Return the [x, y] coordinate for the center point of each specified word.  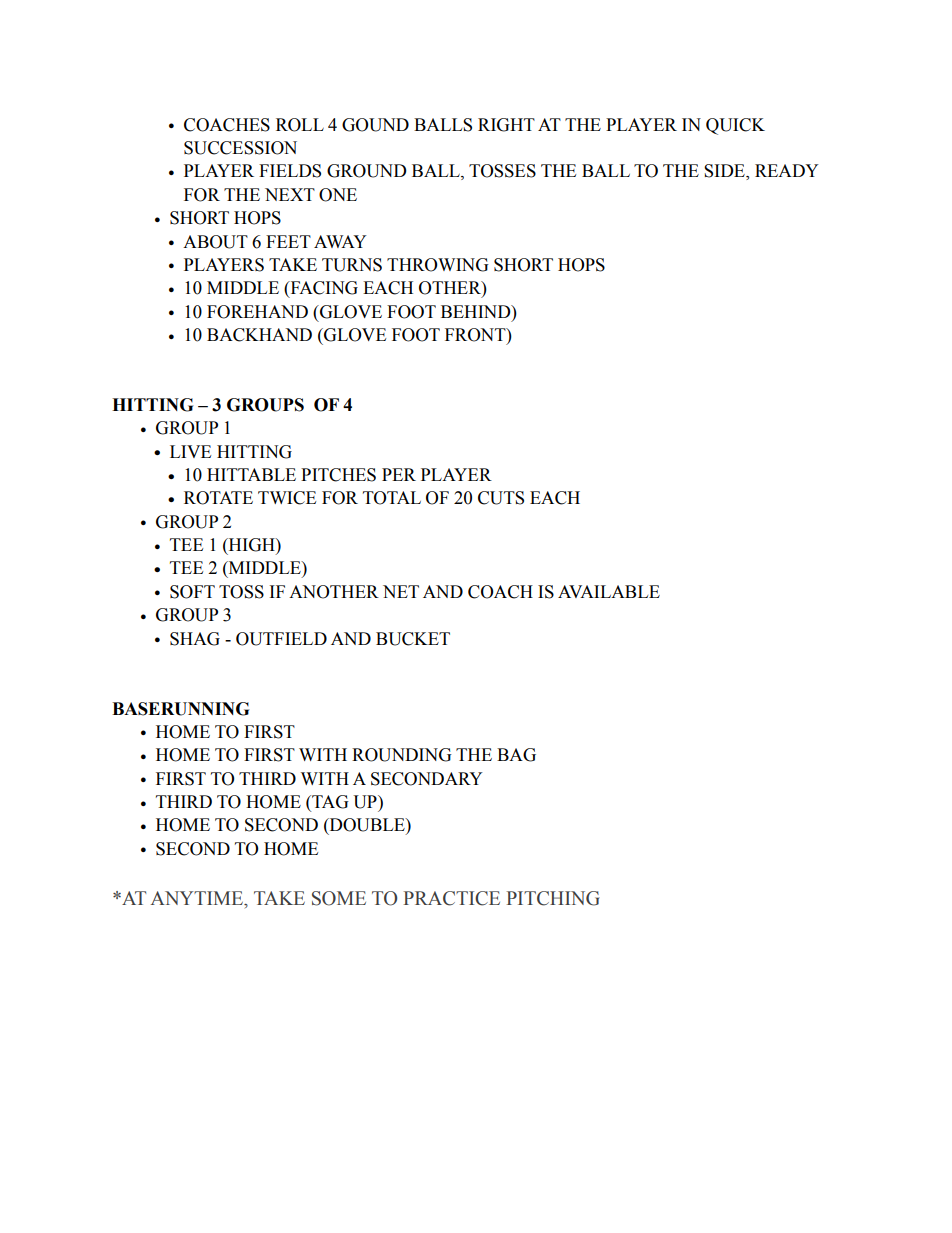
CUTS [501, 498]
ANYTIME [198, 898]
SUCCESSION [240, 148]
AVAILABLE [609, 591]
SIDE [725, 172]
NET [401, 591]
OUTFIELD [281, 639]
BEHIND [477, 311]
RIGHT [506, 125]
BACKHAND [259, 335]
